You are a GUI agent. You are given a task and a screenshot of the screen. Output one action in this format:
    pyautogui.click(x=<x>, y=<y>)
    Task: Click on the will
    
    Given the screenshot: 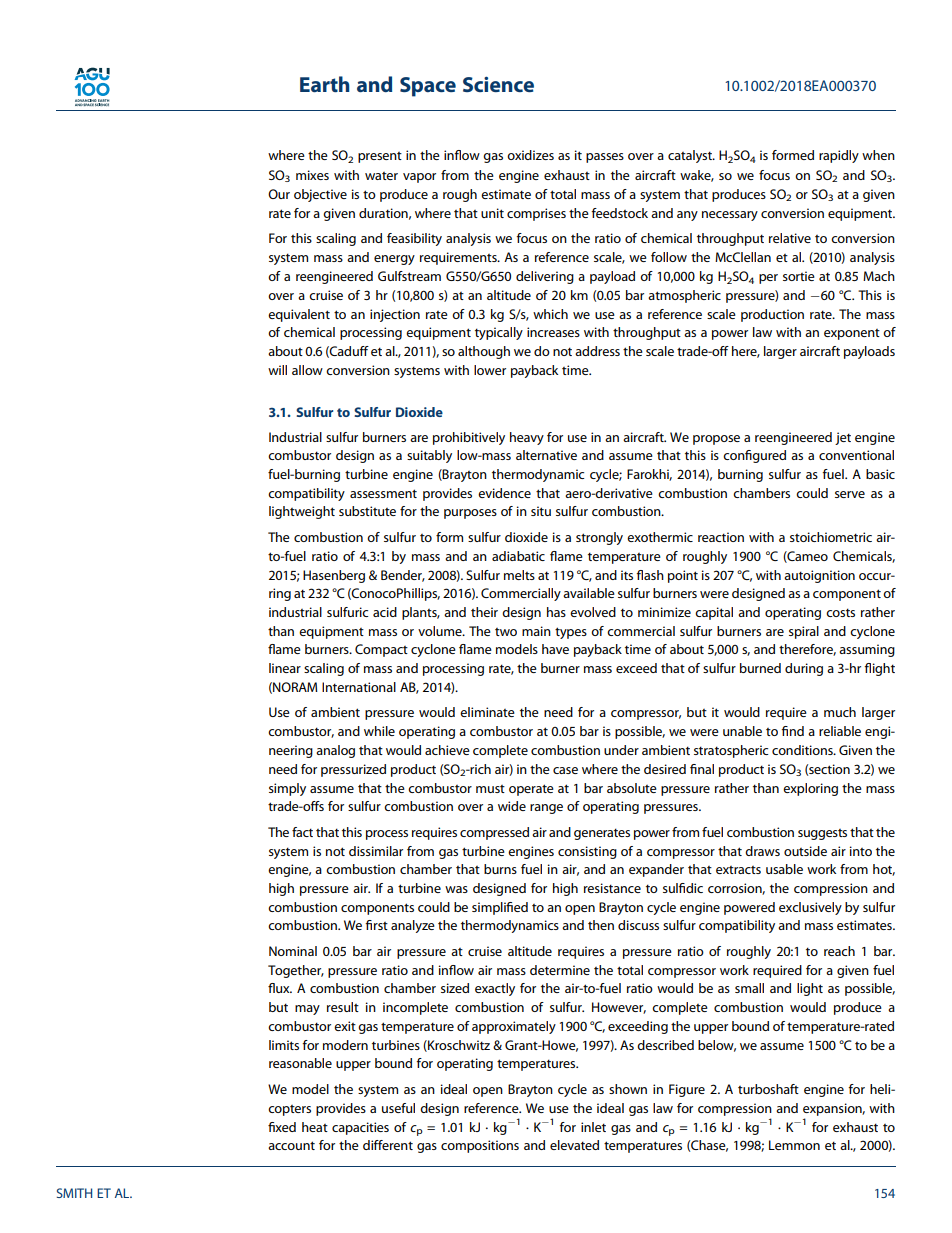 What is the action you would take?
    pyautogui.click(x=277, y=370)
